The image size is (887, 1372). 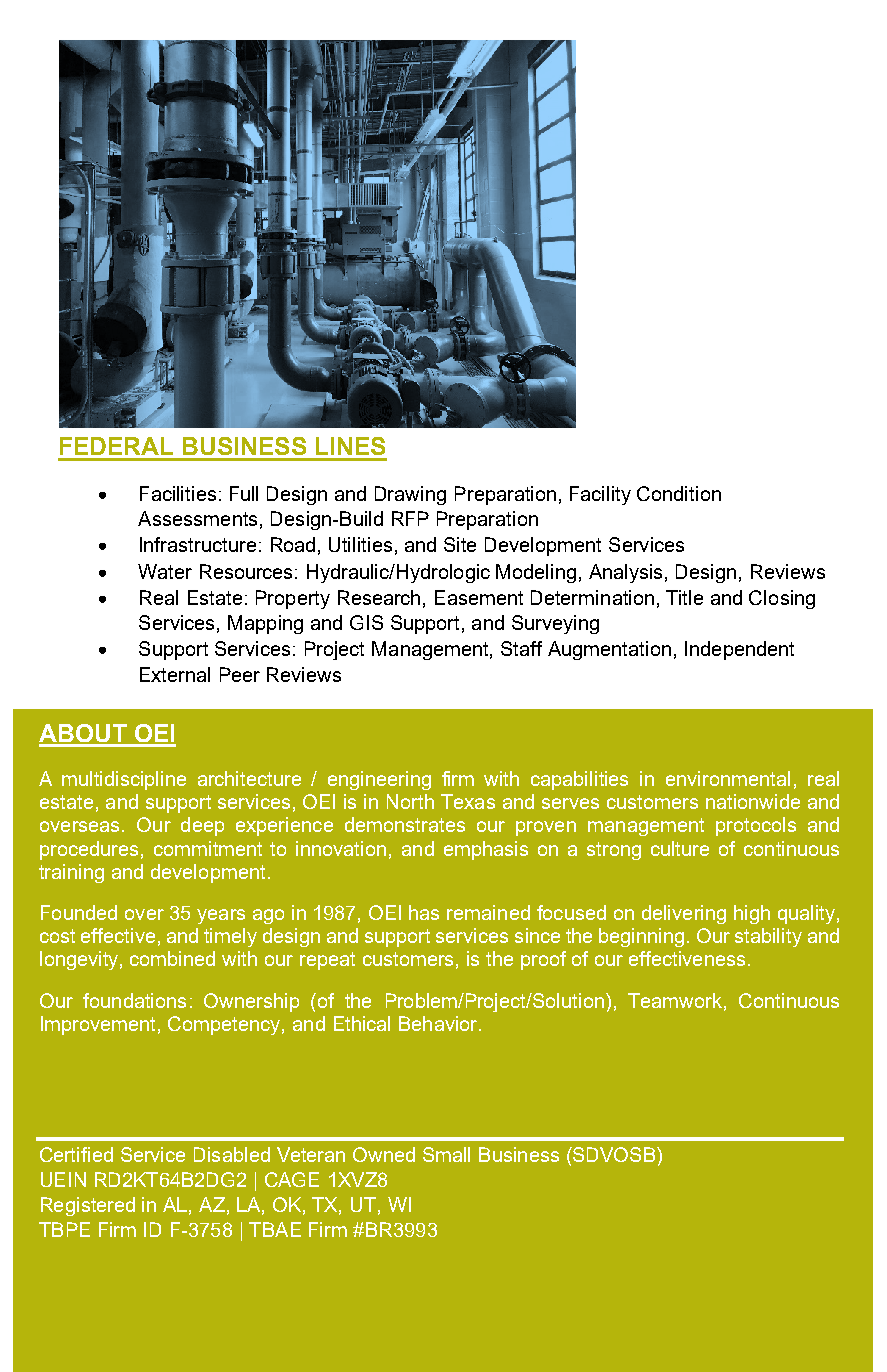 What do you see at coordinates (739, 650) in the screenshot?
I see `Independent` at bounding box center [739, 650].
